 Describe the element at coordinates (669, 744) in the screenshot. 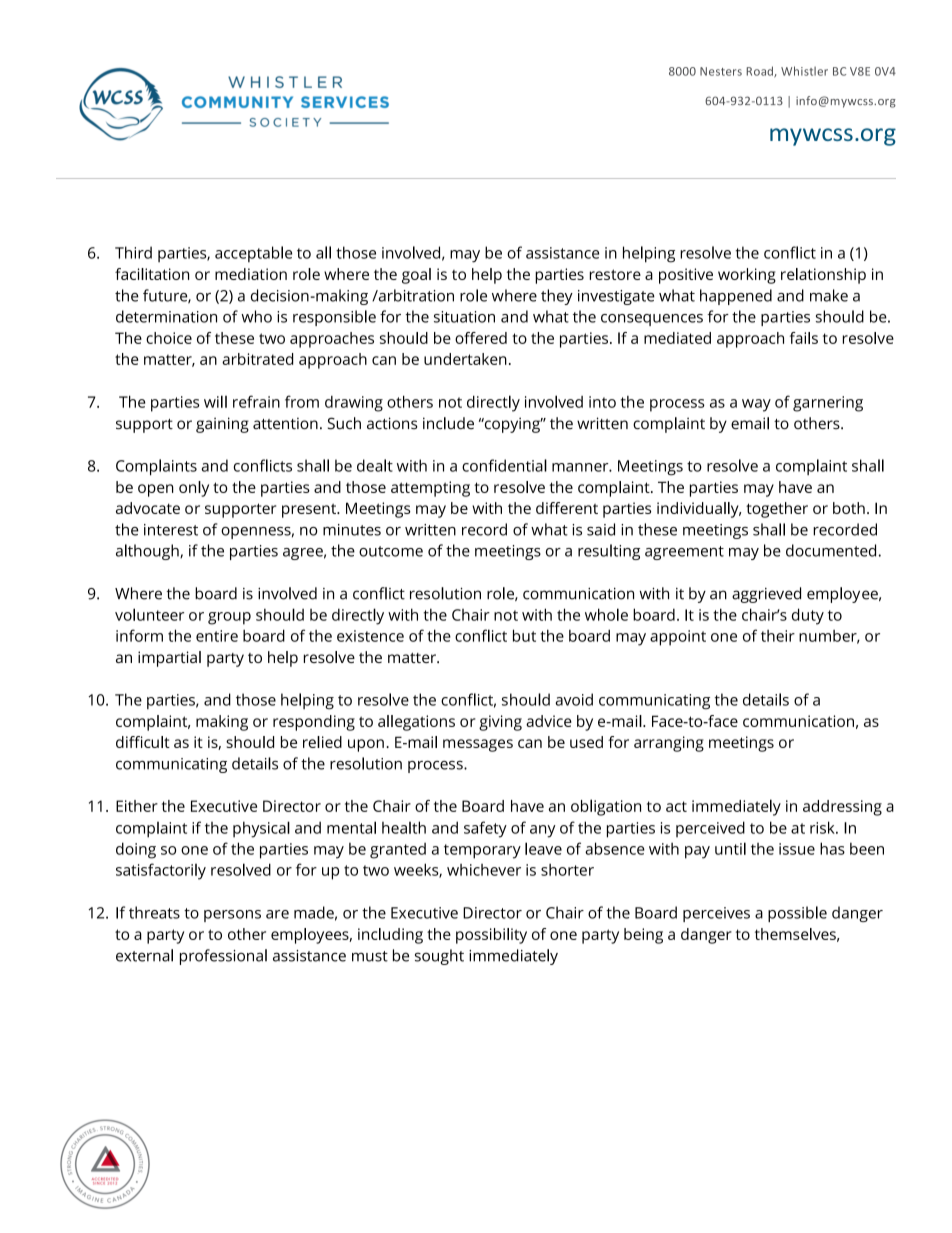

I see `arranging` at that location.
